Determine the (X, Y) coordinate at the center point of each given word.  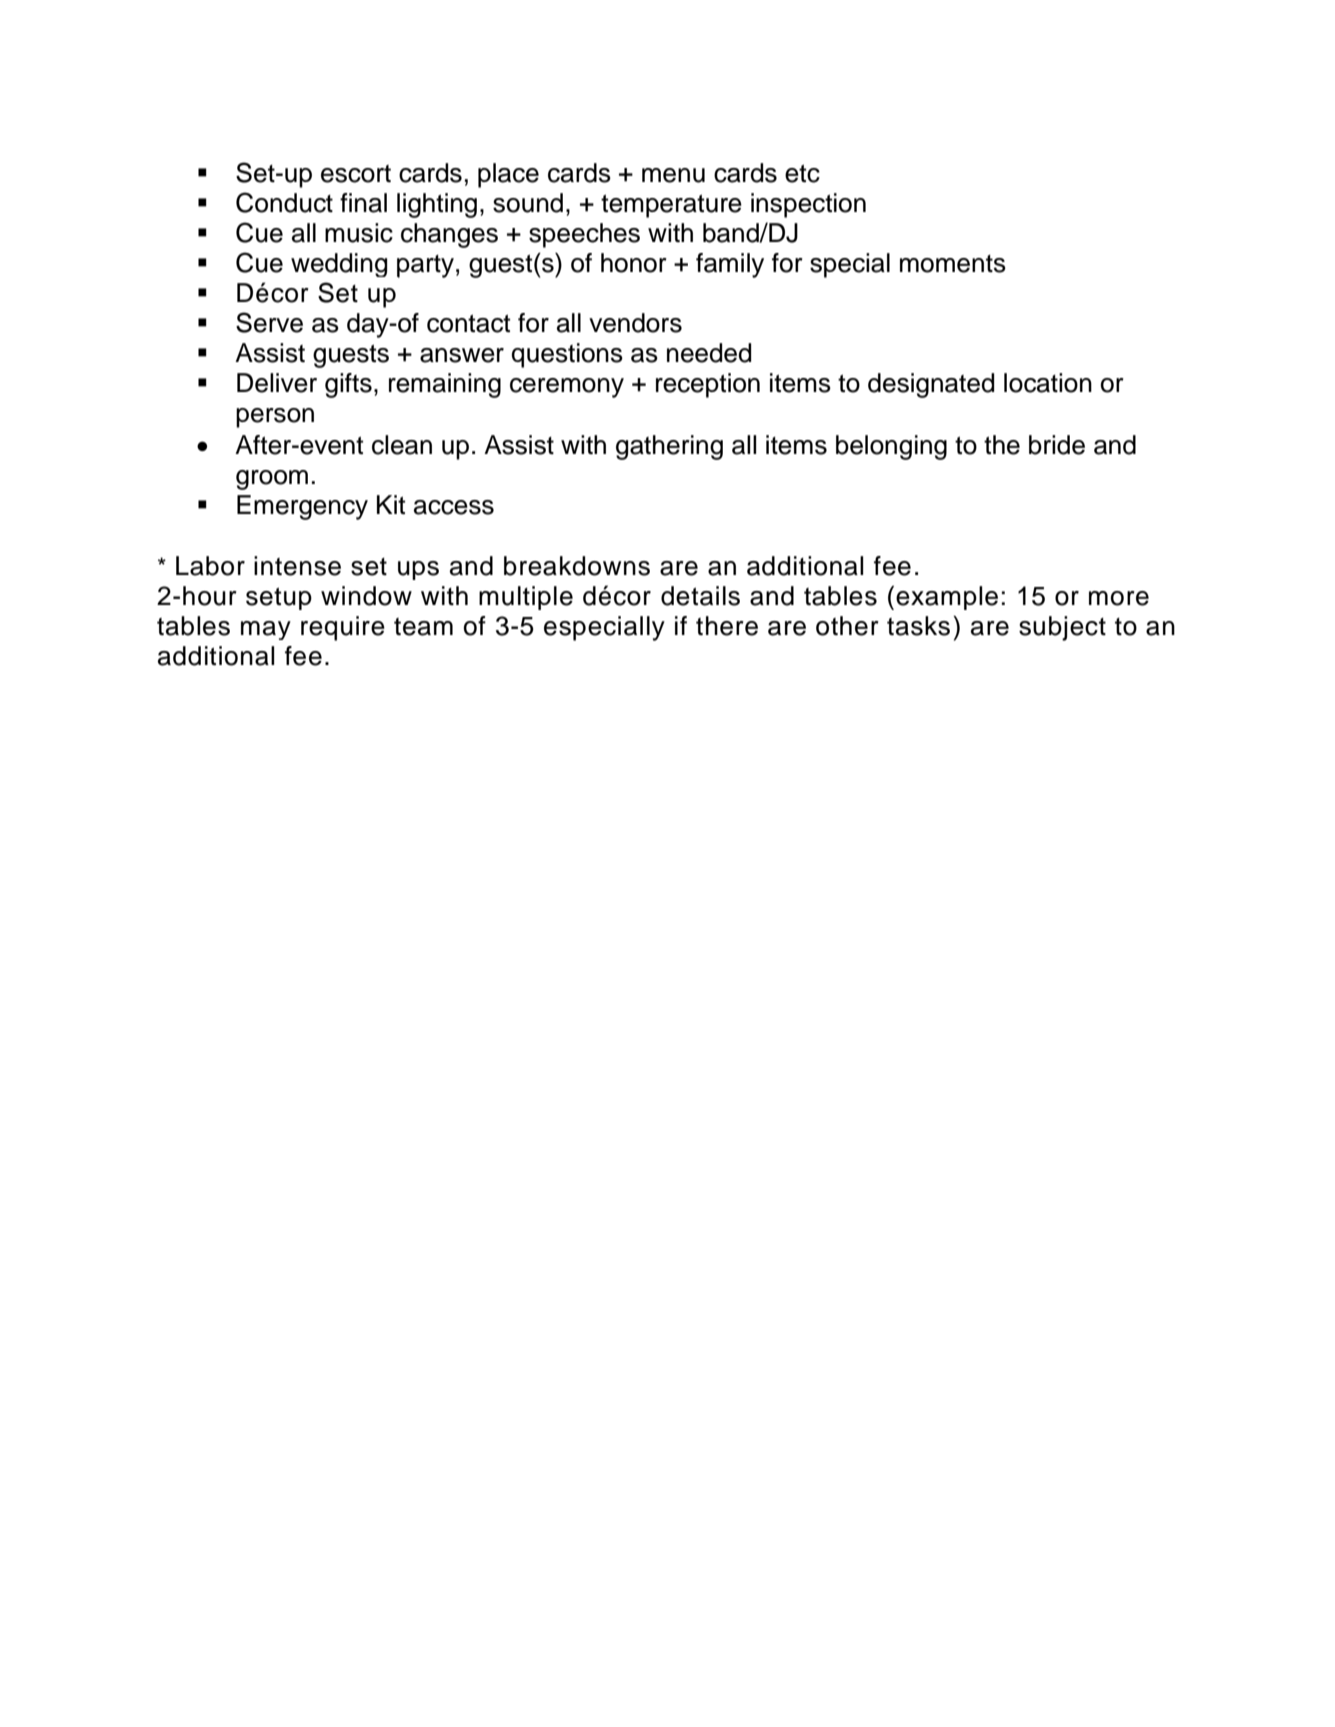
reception (708, 385)
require (343, 628)
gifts (348, 385)
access (454, 507)
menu (673, 175)
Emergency (302, 507)
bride (1057, 445)
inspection (808, 205)
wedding (339, 265)
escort (356, 174)
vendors (635, 323)
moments (953, 264)
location (1048, 383)
